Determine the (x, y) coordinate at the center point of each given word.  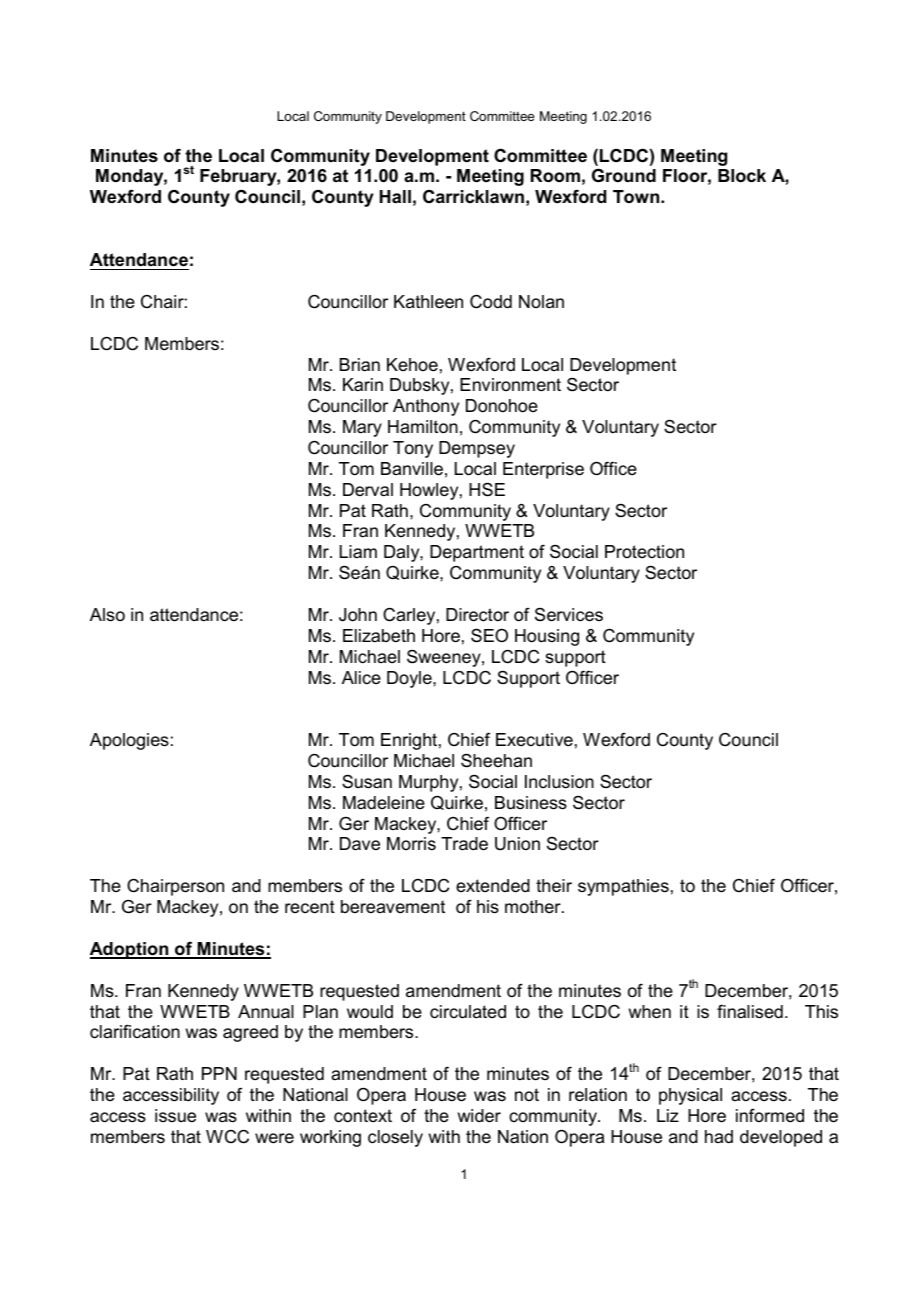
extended (493, 886)
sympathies (623, 887)
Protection (644, 551)
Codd (491, 302)
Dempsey (477, 449)
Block (742, 176)
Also (107, 615)
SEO (489, 635)
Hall (395, 196)
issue (175, 1115)
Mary (362, 428)
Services (569, 615)
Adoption (130, 950)
